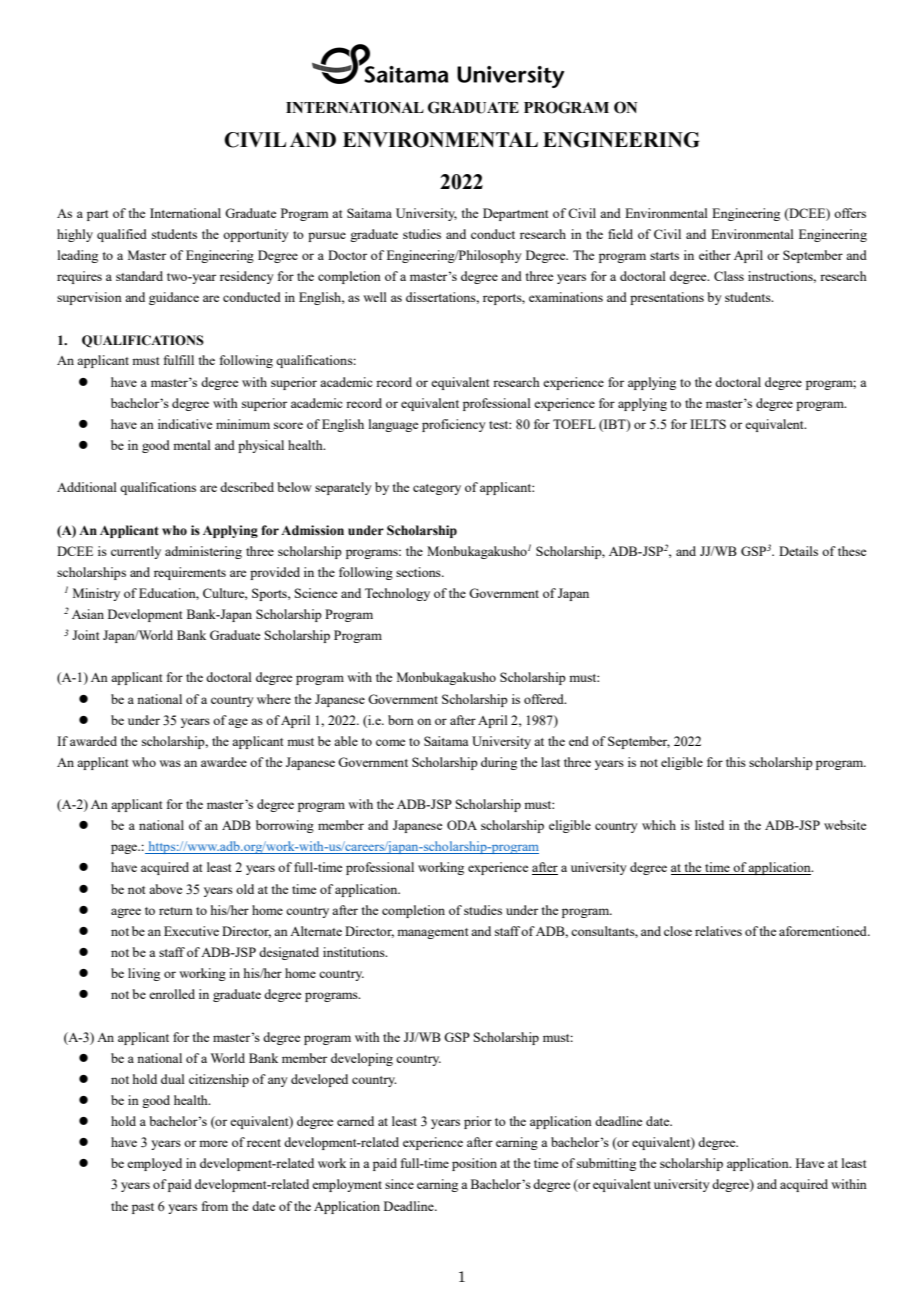 Image resolution: width=924 pixels, height=1308 pixels. I want to click on sections, so click(419, 572).
